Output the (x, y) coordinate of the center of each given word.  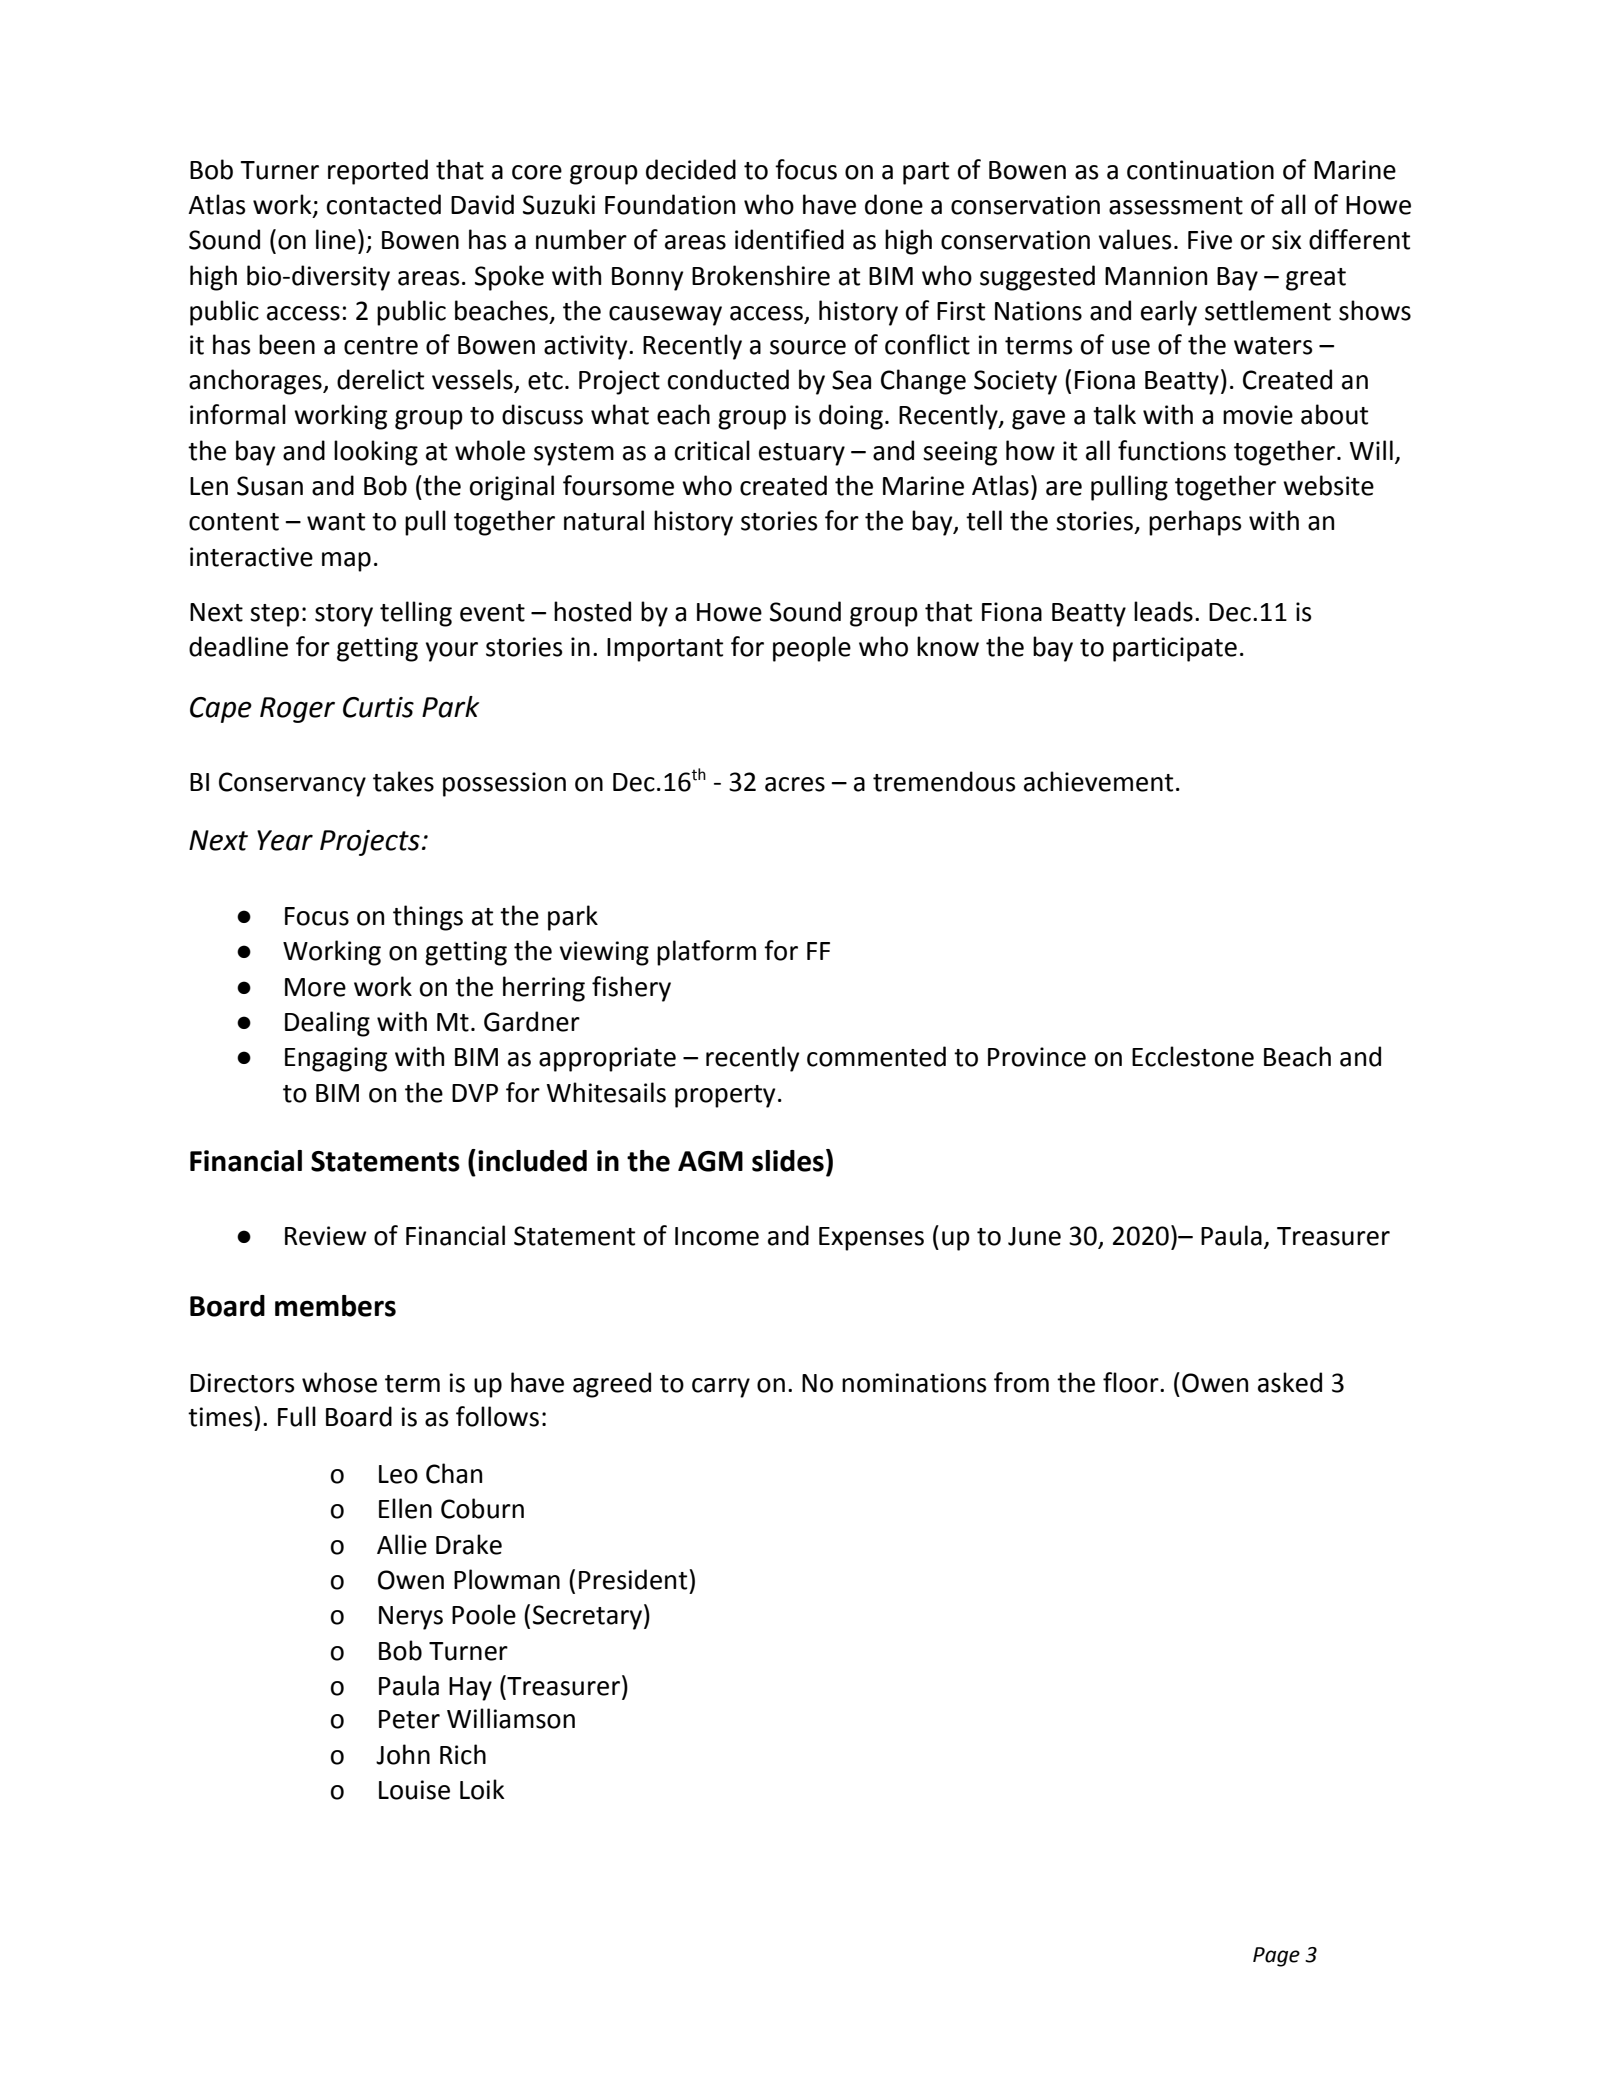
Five (1210, 240)
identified (789, 239)
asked (1290, 1382)
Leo (398, 1474)
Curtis (378, 707)
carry (721, 1388)
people (812, 649)
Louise (414, 1790)
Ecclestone (1193, 1056)
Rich (463, 1754)
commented (876, 1056)
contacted (384, 204)
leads (1163, 611)
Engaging (336, 1059)
